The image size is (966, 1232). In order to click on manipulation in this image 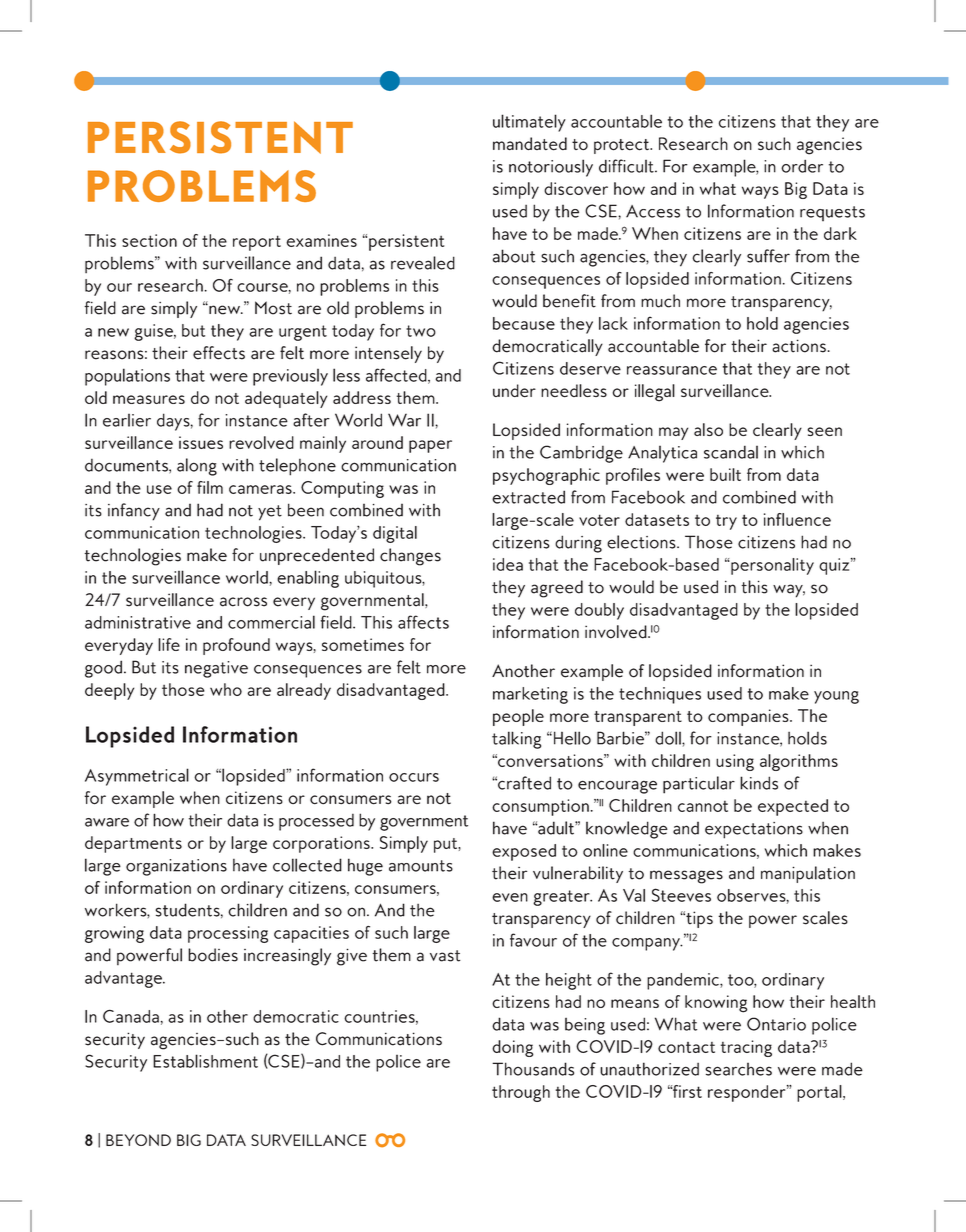, I will do `click(808, 874)`.
